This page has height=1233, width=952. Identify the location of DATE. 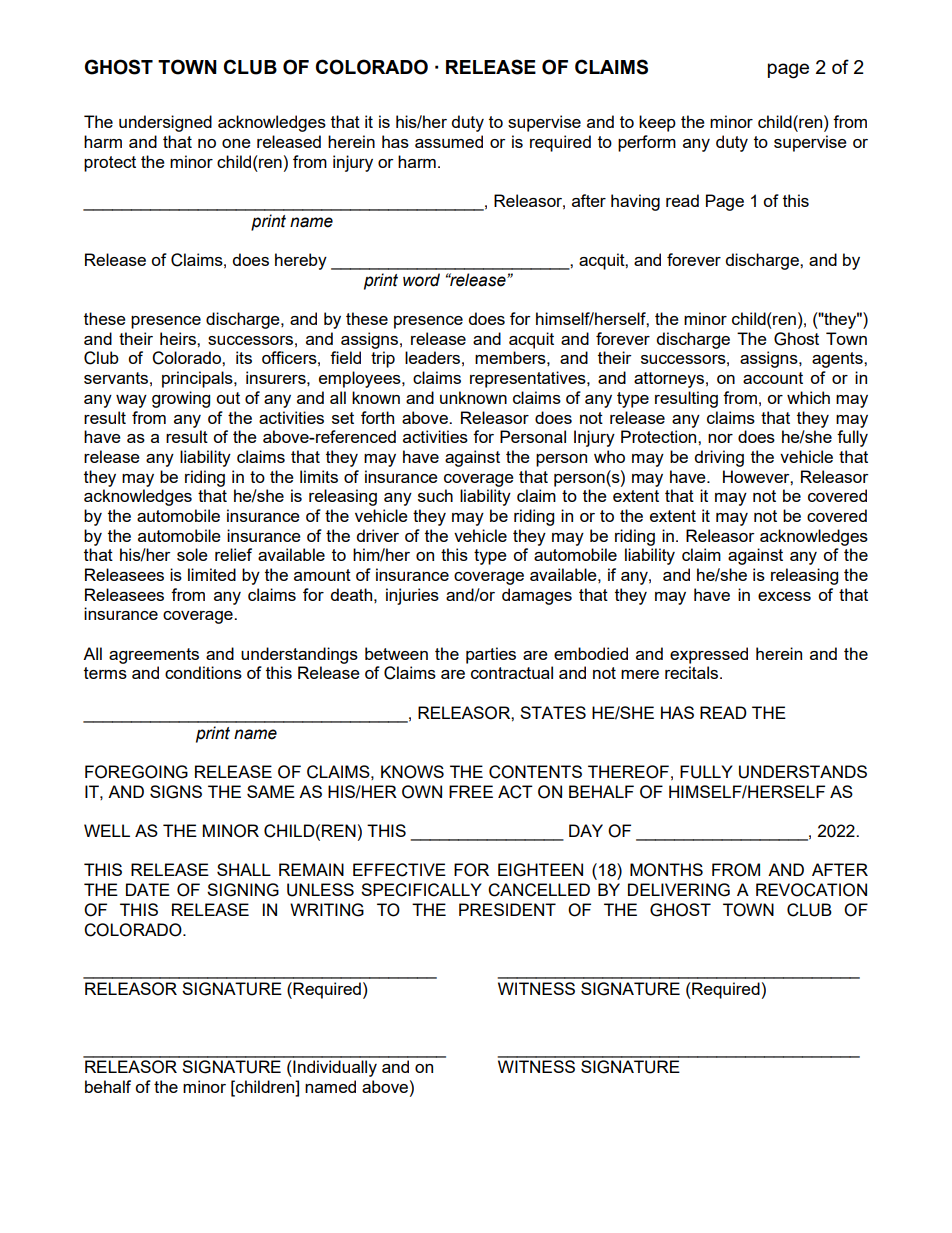
(148, 889).
